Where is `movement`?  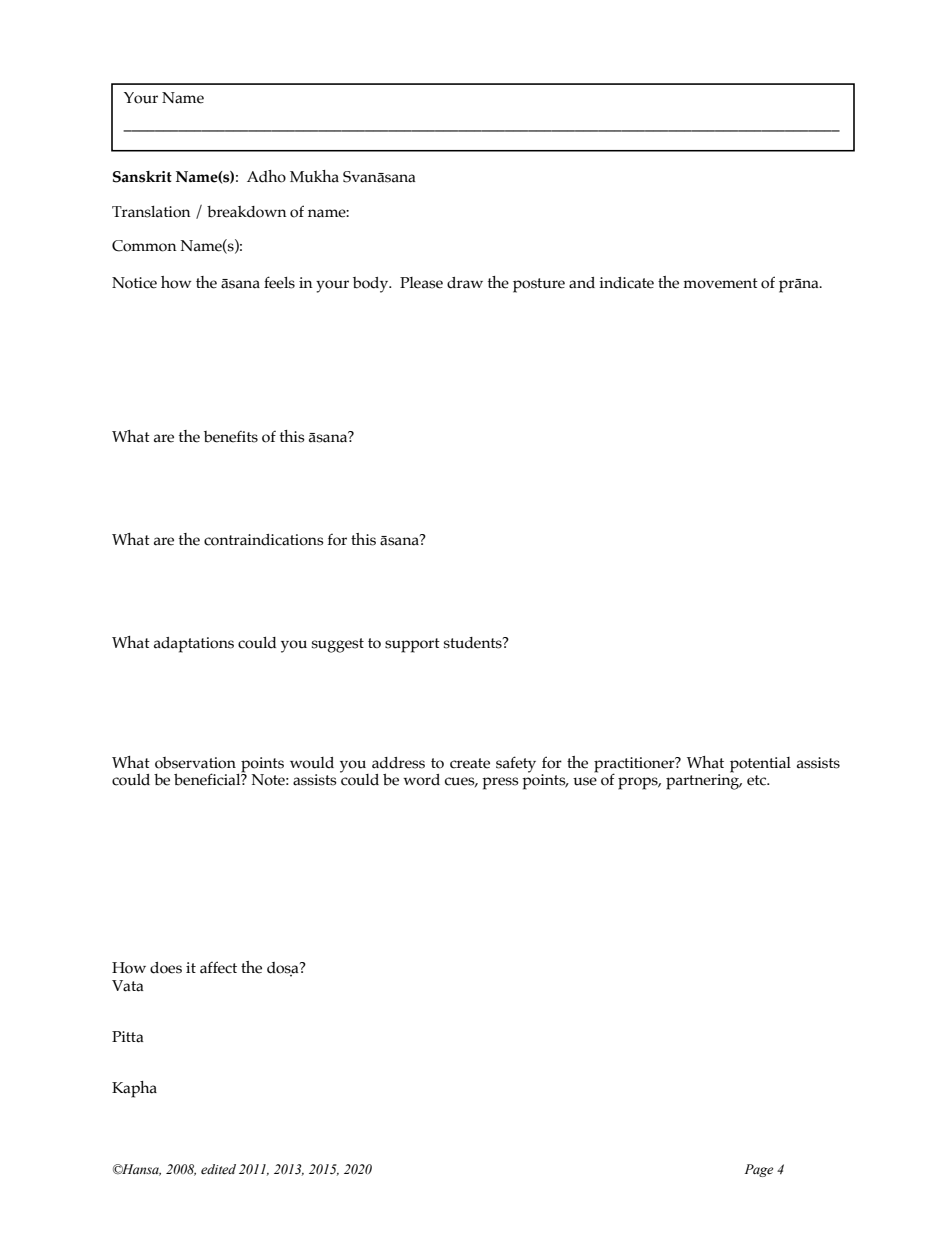
movement is located at coordinates (720, 283).
